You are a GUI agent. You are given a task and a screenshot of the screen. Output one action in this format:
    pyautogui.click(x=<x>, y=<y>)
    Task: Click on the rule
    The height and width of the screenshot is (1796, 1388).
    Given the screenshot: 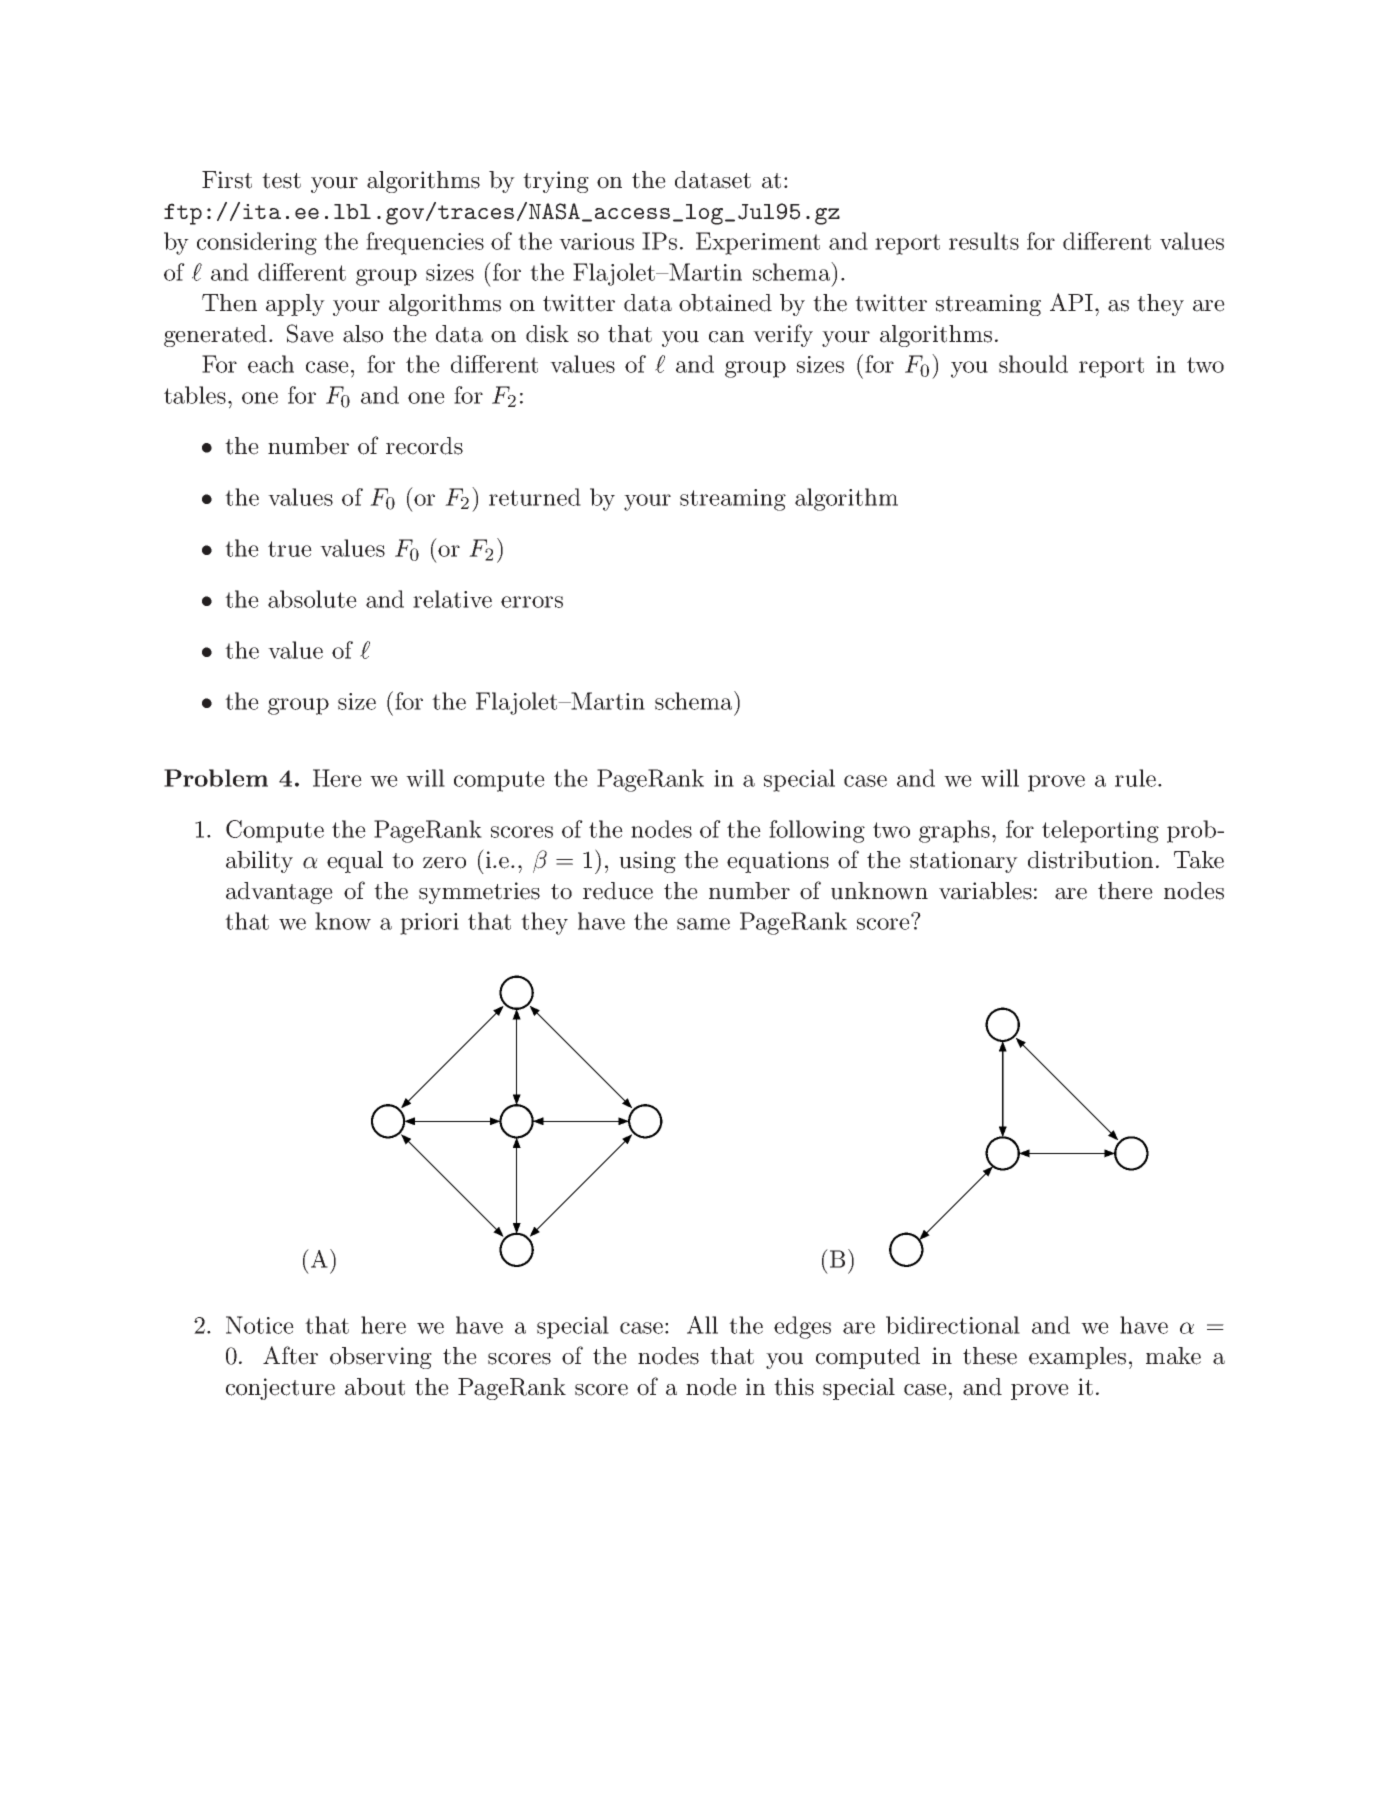 What is the action you would take?
    pyautogui.click(x=1135, y=778)
